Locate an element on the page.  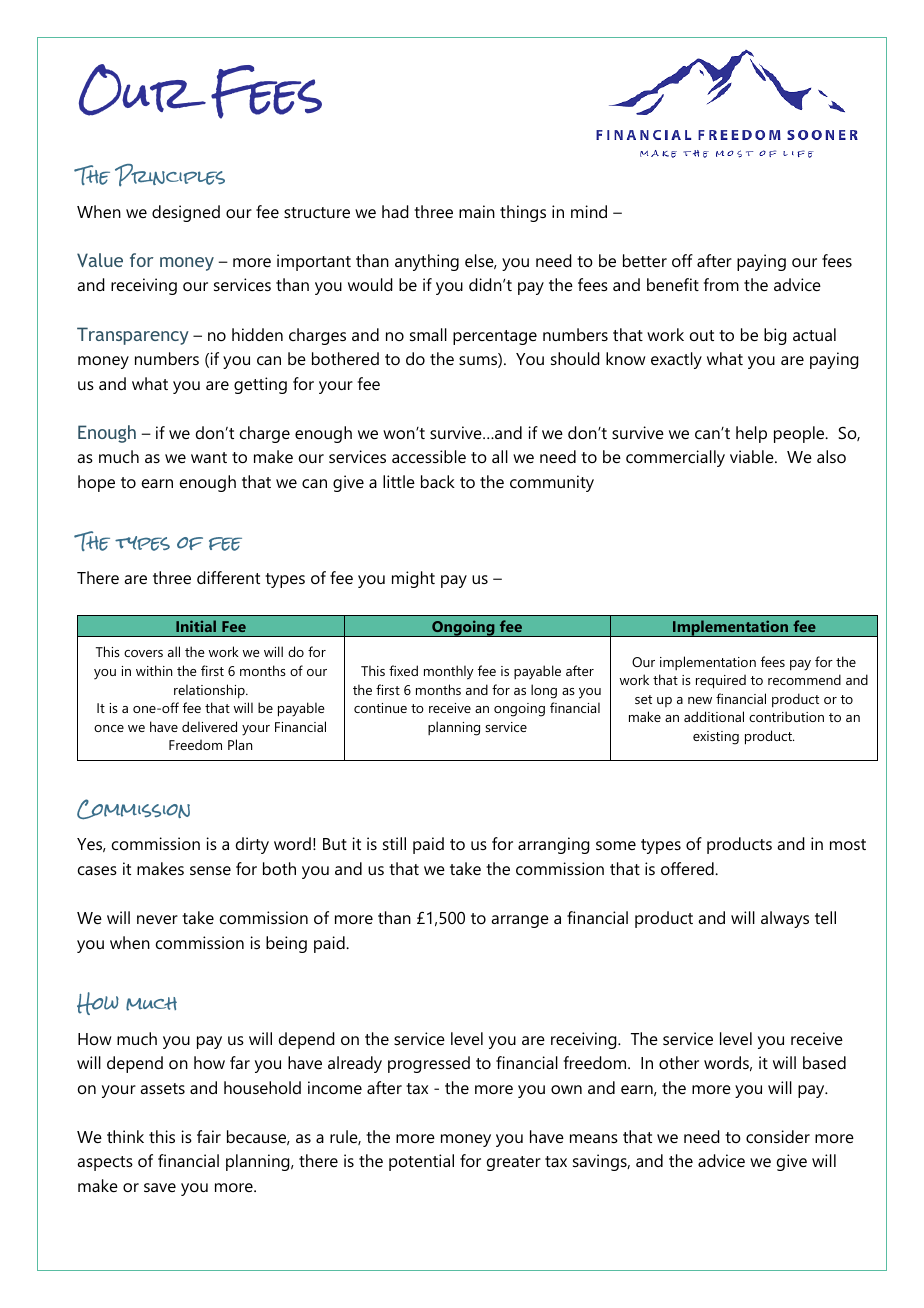
main is located at coordinates (477, 211).
